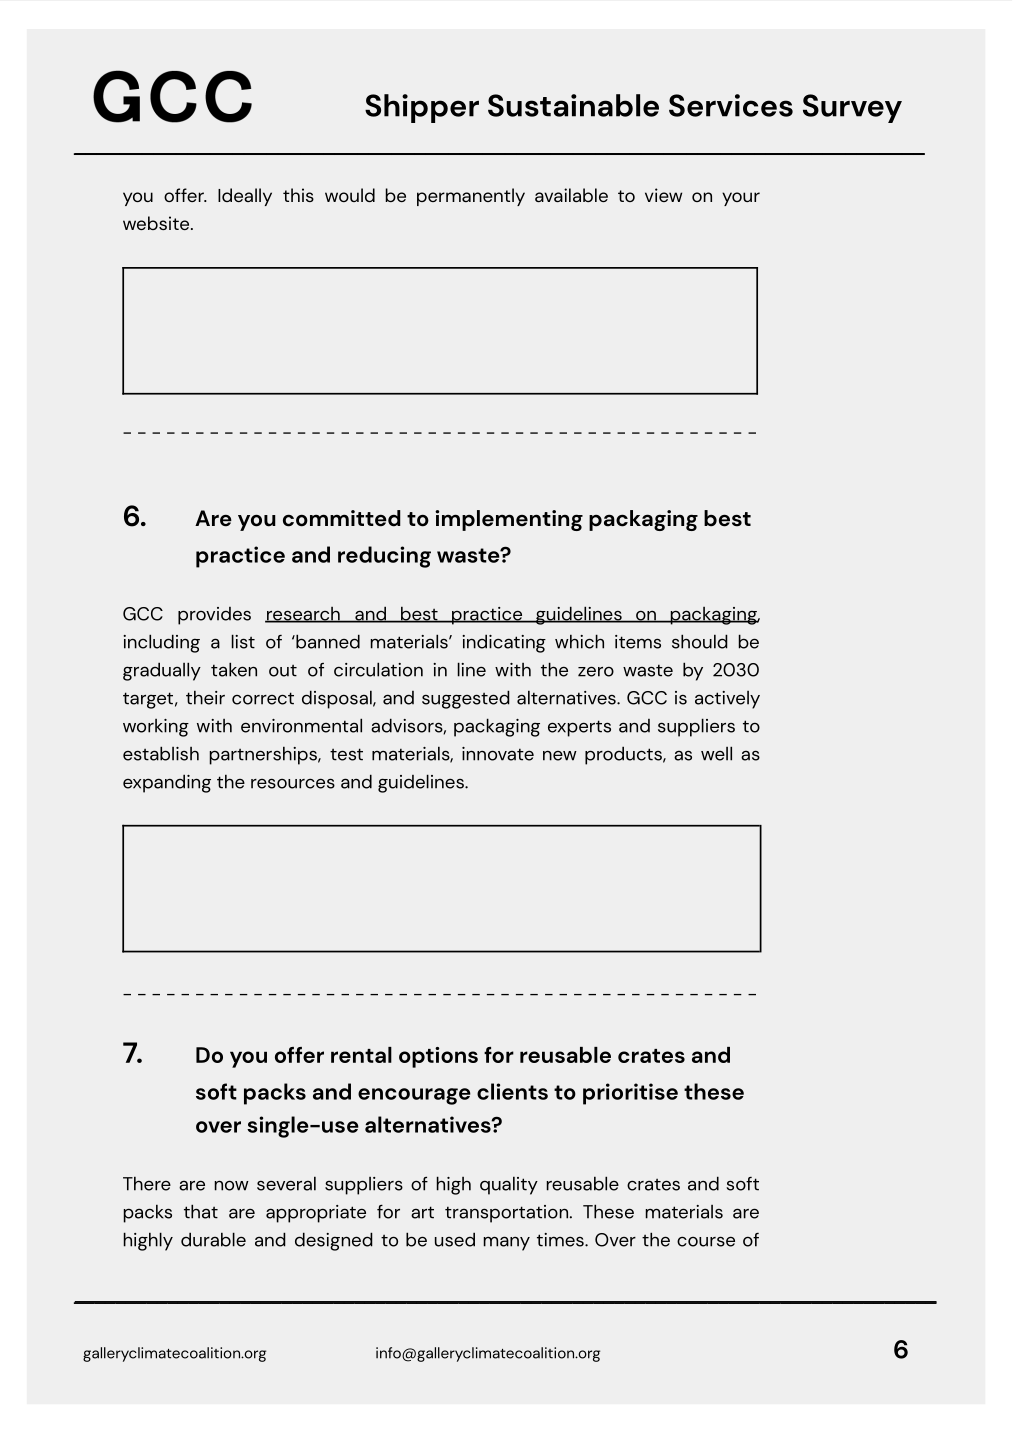 The height and width of the screenshot is (1432, 1013). What do you see at coordinates (731, 105) in the screenshot?
I see `Services` at bounding box center [731, 105].
